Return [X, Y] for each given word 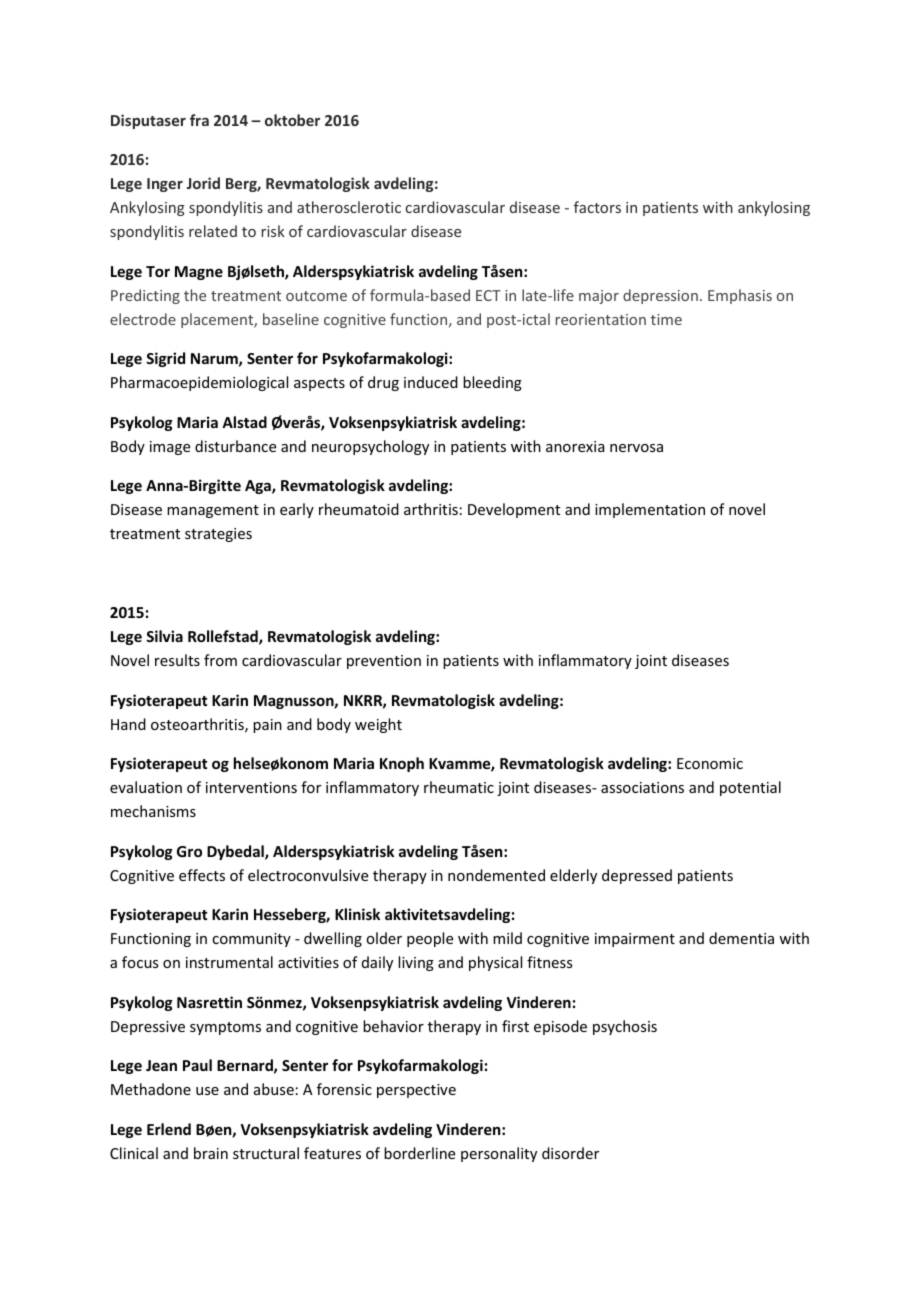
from [220, 660]
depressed [637, 876]
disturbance [235, 446]
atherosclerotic [349, 207]
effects [202, 875]
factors [597, 207]
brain [211, 1153]
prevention [384, 662]
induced [431, 382]
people [430, 939]
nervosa [636, 448]
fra [199, 120]
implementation [650, 510]
